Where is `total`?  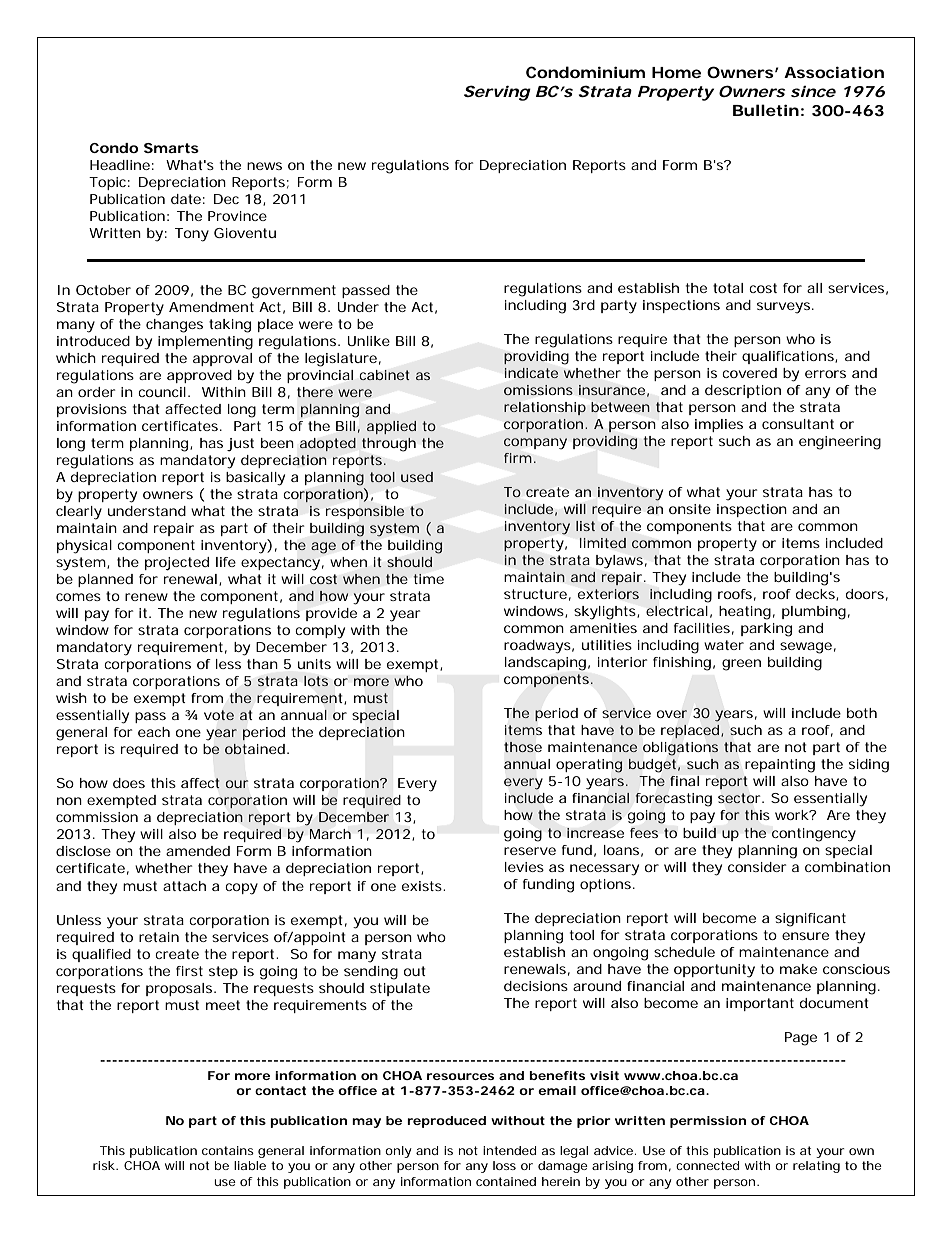 total is located at coordinates (728, 288).
